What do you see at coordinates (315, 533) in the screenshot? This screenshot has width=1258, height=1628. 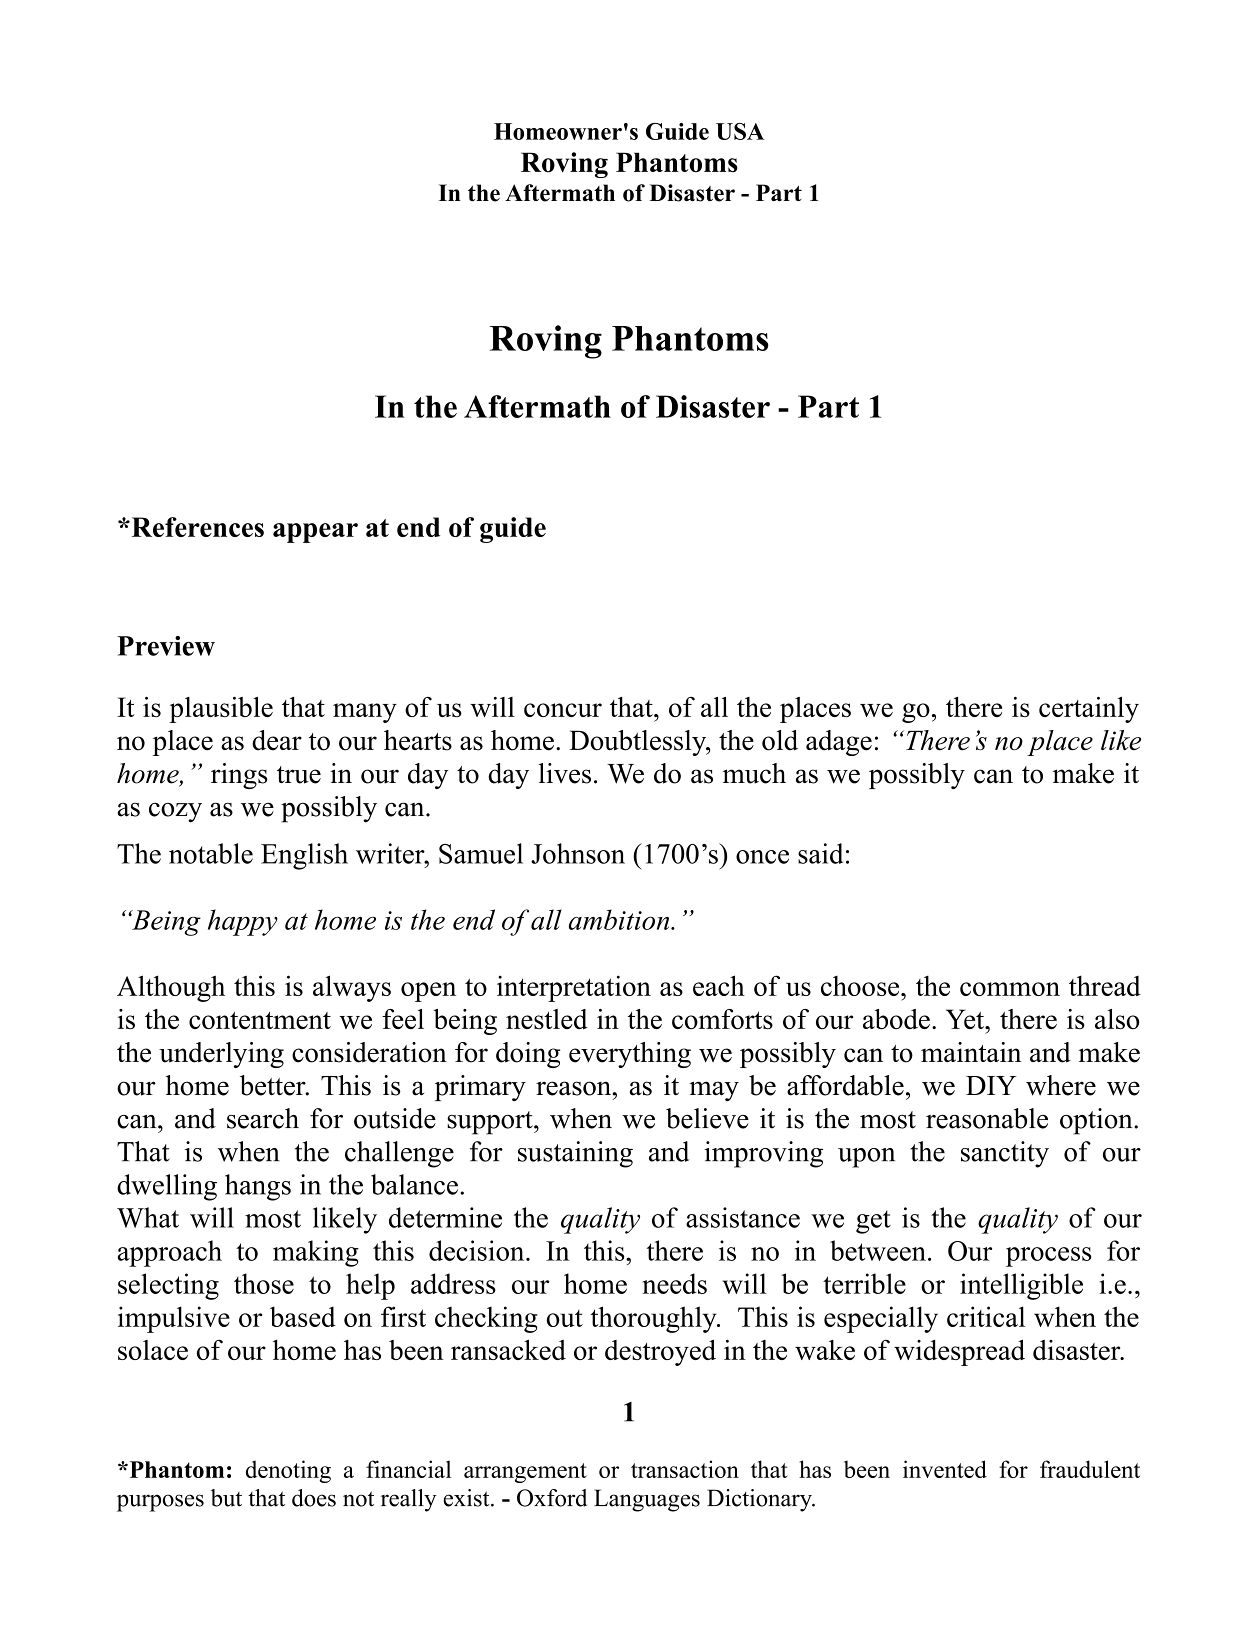 I see `appear` at bounding box center [315, 533].
